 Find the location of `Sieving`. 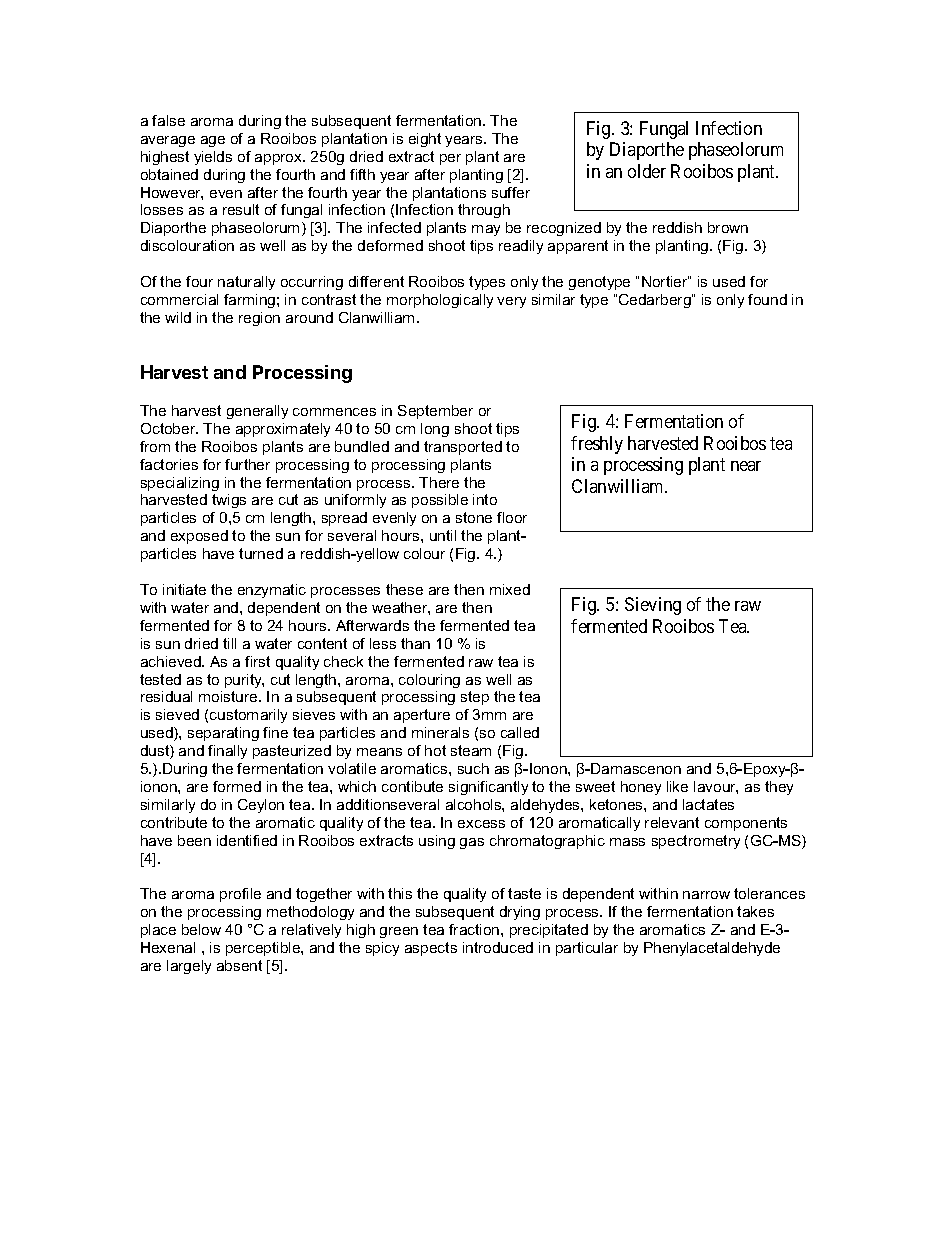

Sieving is located at coordinates (653, 606).
